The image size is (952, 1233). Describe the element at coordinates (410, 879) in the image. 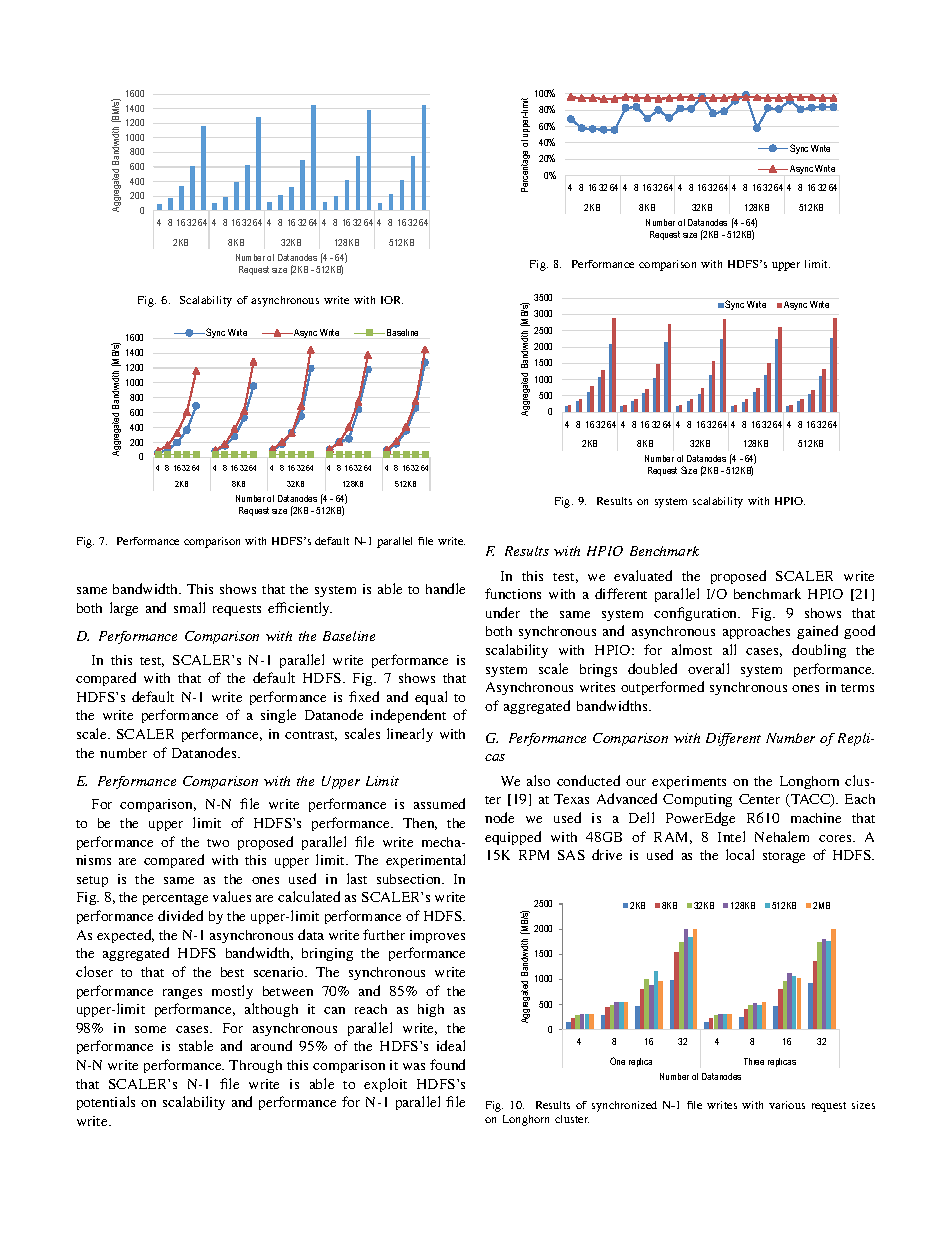

I see `subsection` at that location.
